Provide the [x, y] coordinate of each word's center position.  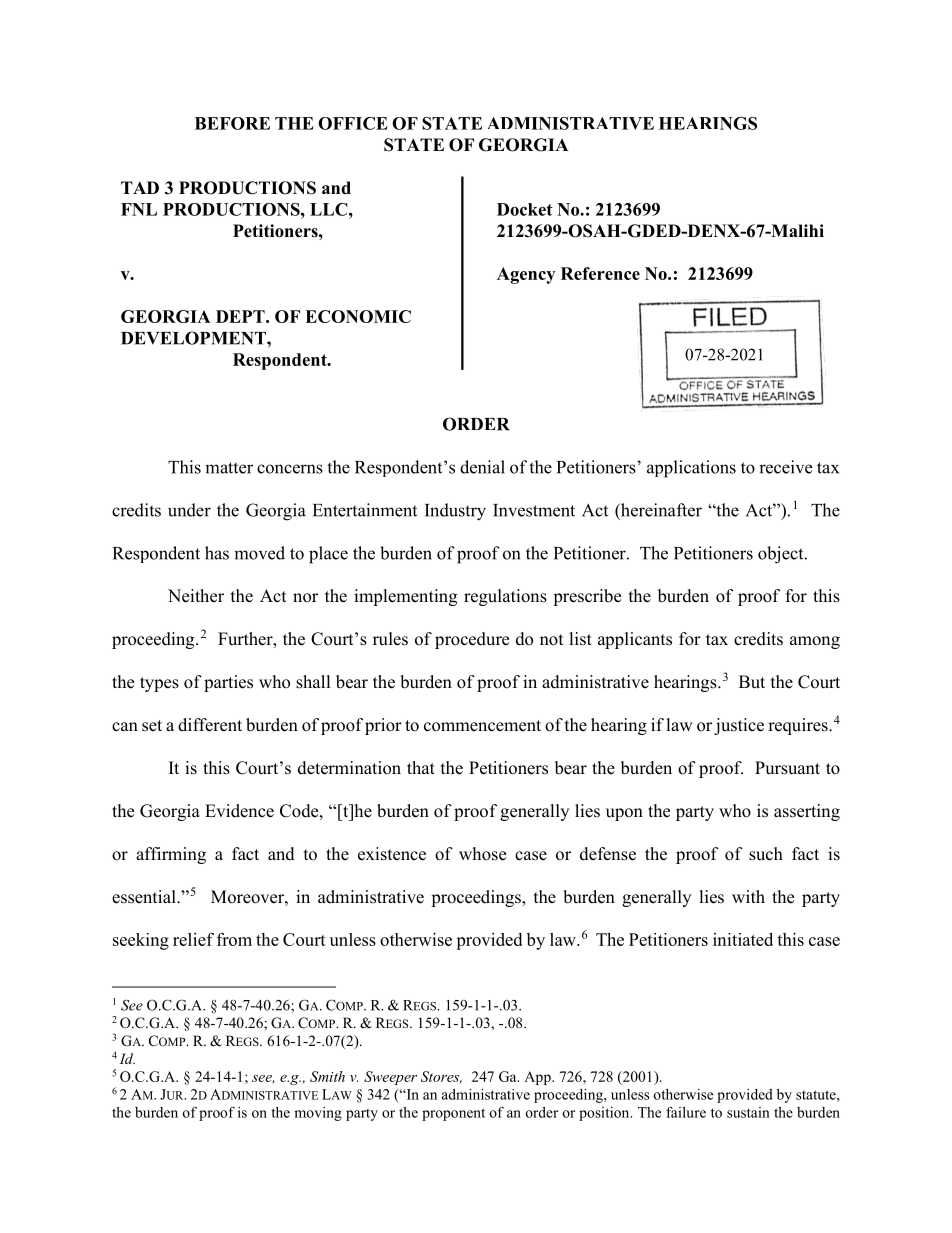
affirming [171, 855]
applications [691, 469]
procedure [472, 640]
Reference [600, 273]
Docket [525, 209]
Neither [196, 596]
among [815, 642]
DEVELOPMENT [194, 338]
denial [482, 467]
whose [482, 854]
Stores [441, 1077]
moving [318, 1114]
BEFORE [232, 123]
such [766, 854]
